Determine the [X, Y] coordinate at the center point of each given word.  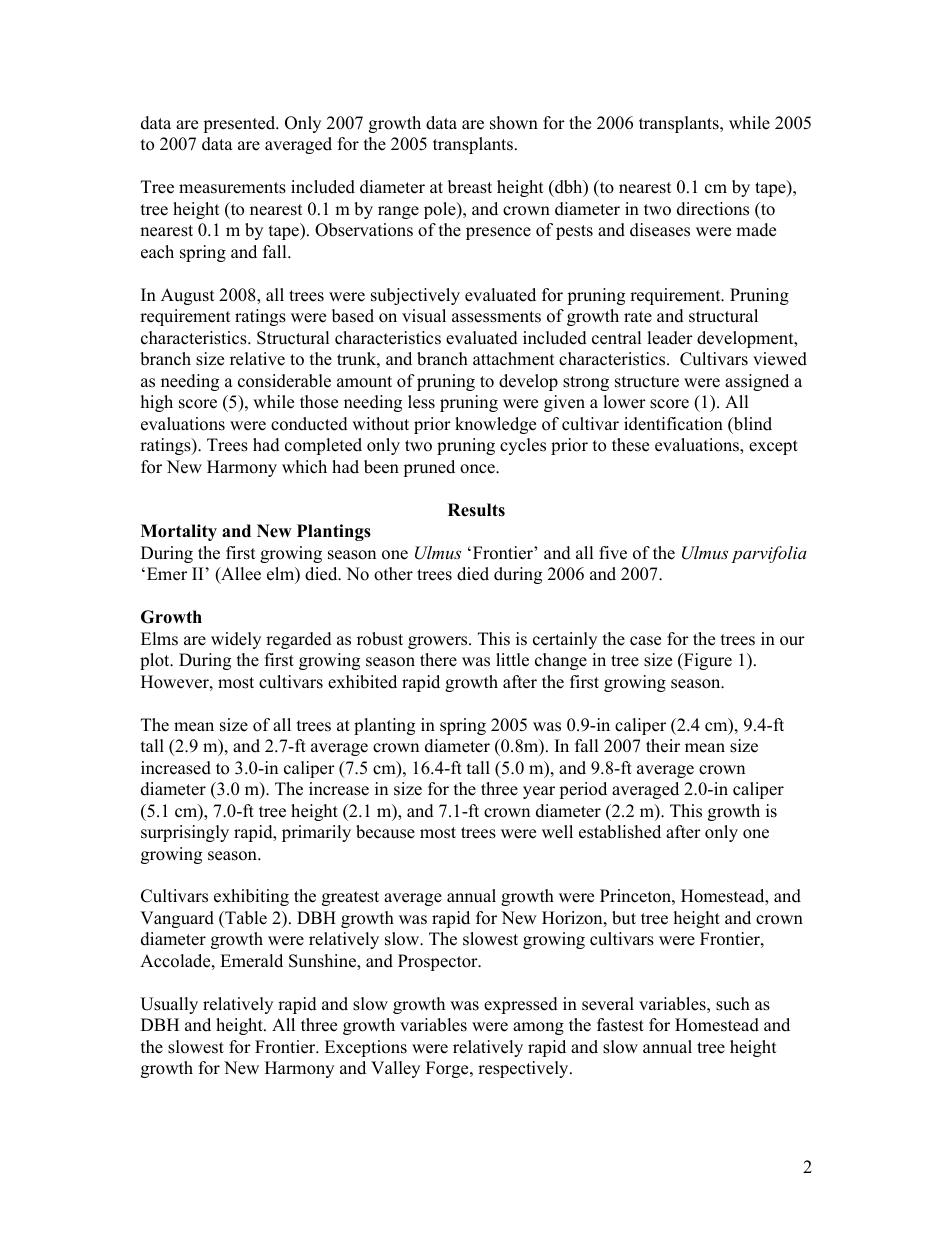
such [733, 1004]
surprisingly [185, 833]
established [620, 832]
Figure [707, 661]
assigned [757, 382]
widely [236, 640]
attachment [514, 359]
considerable [284, 381]
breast [470, 187]
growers [439, 642]
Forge [448, 1069]
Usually [169, 1005]
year [539, 792]
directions [713, 209]
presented [240, 124]
